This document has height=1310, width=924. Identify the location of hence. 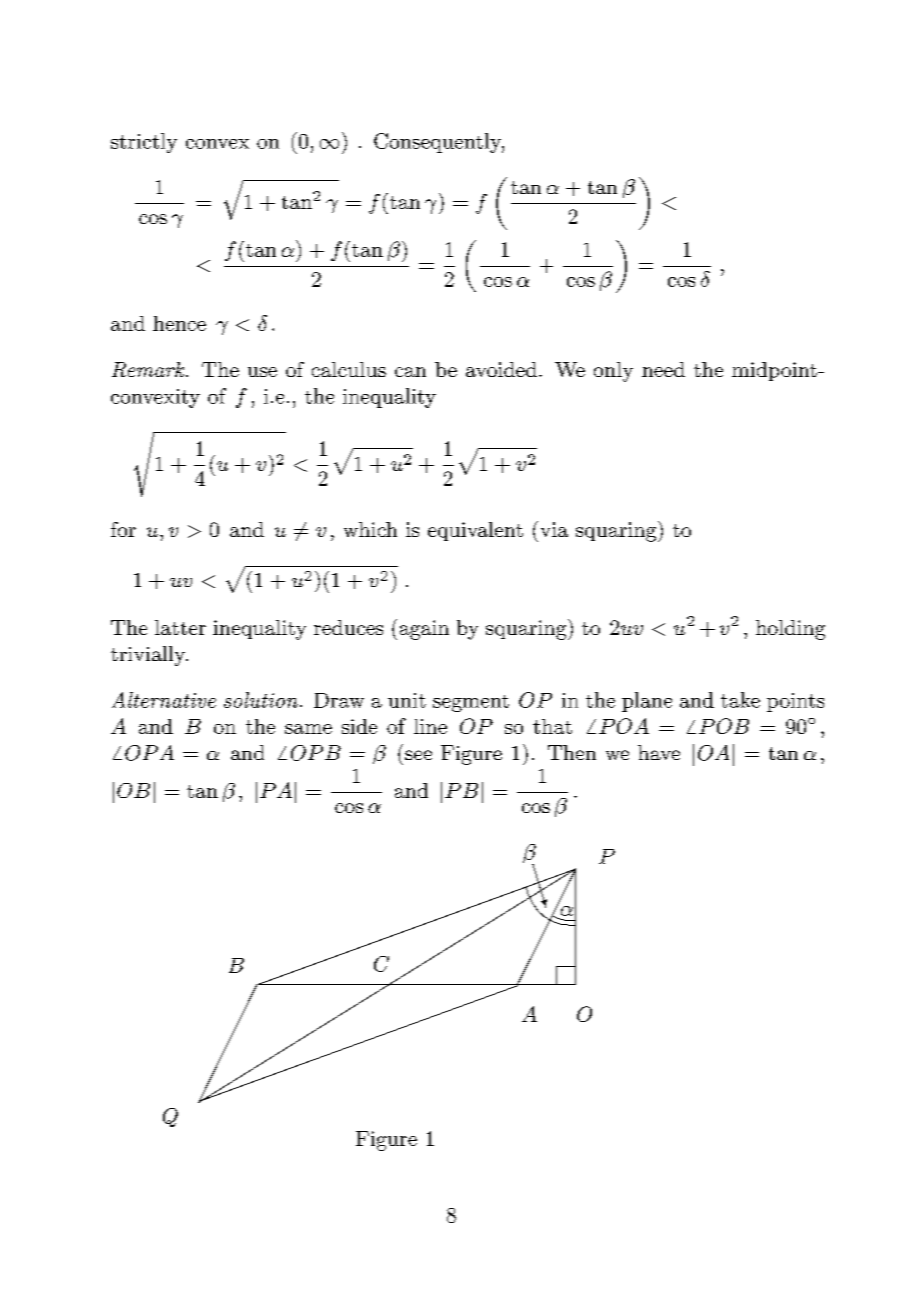
(179, 323).
